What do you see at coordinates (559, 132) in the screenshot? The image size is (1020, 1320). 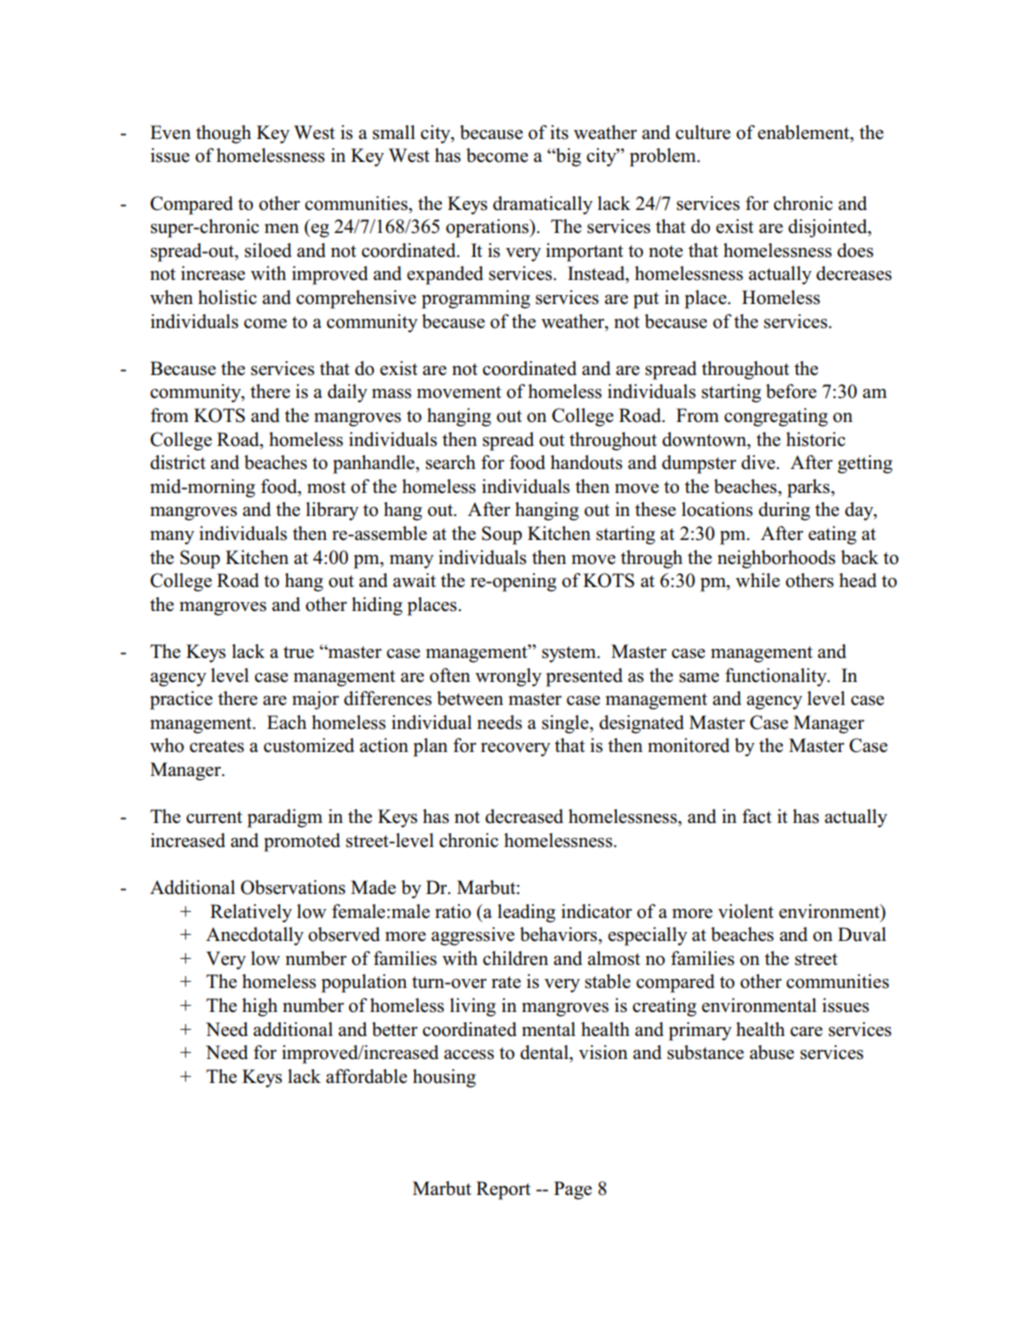 I see `its` at bounding box center [559, 132].
